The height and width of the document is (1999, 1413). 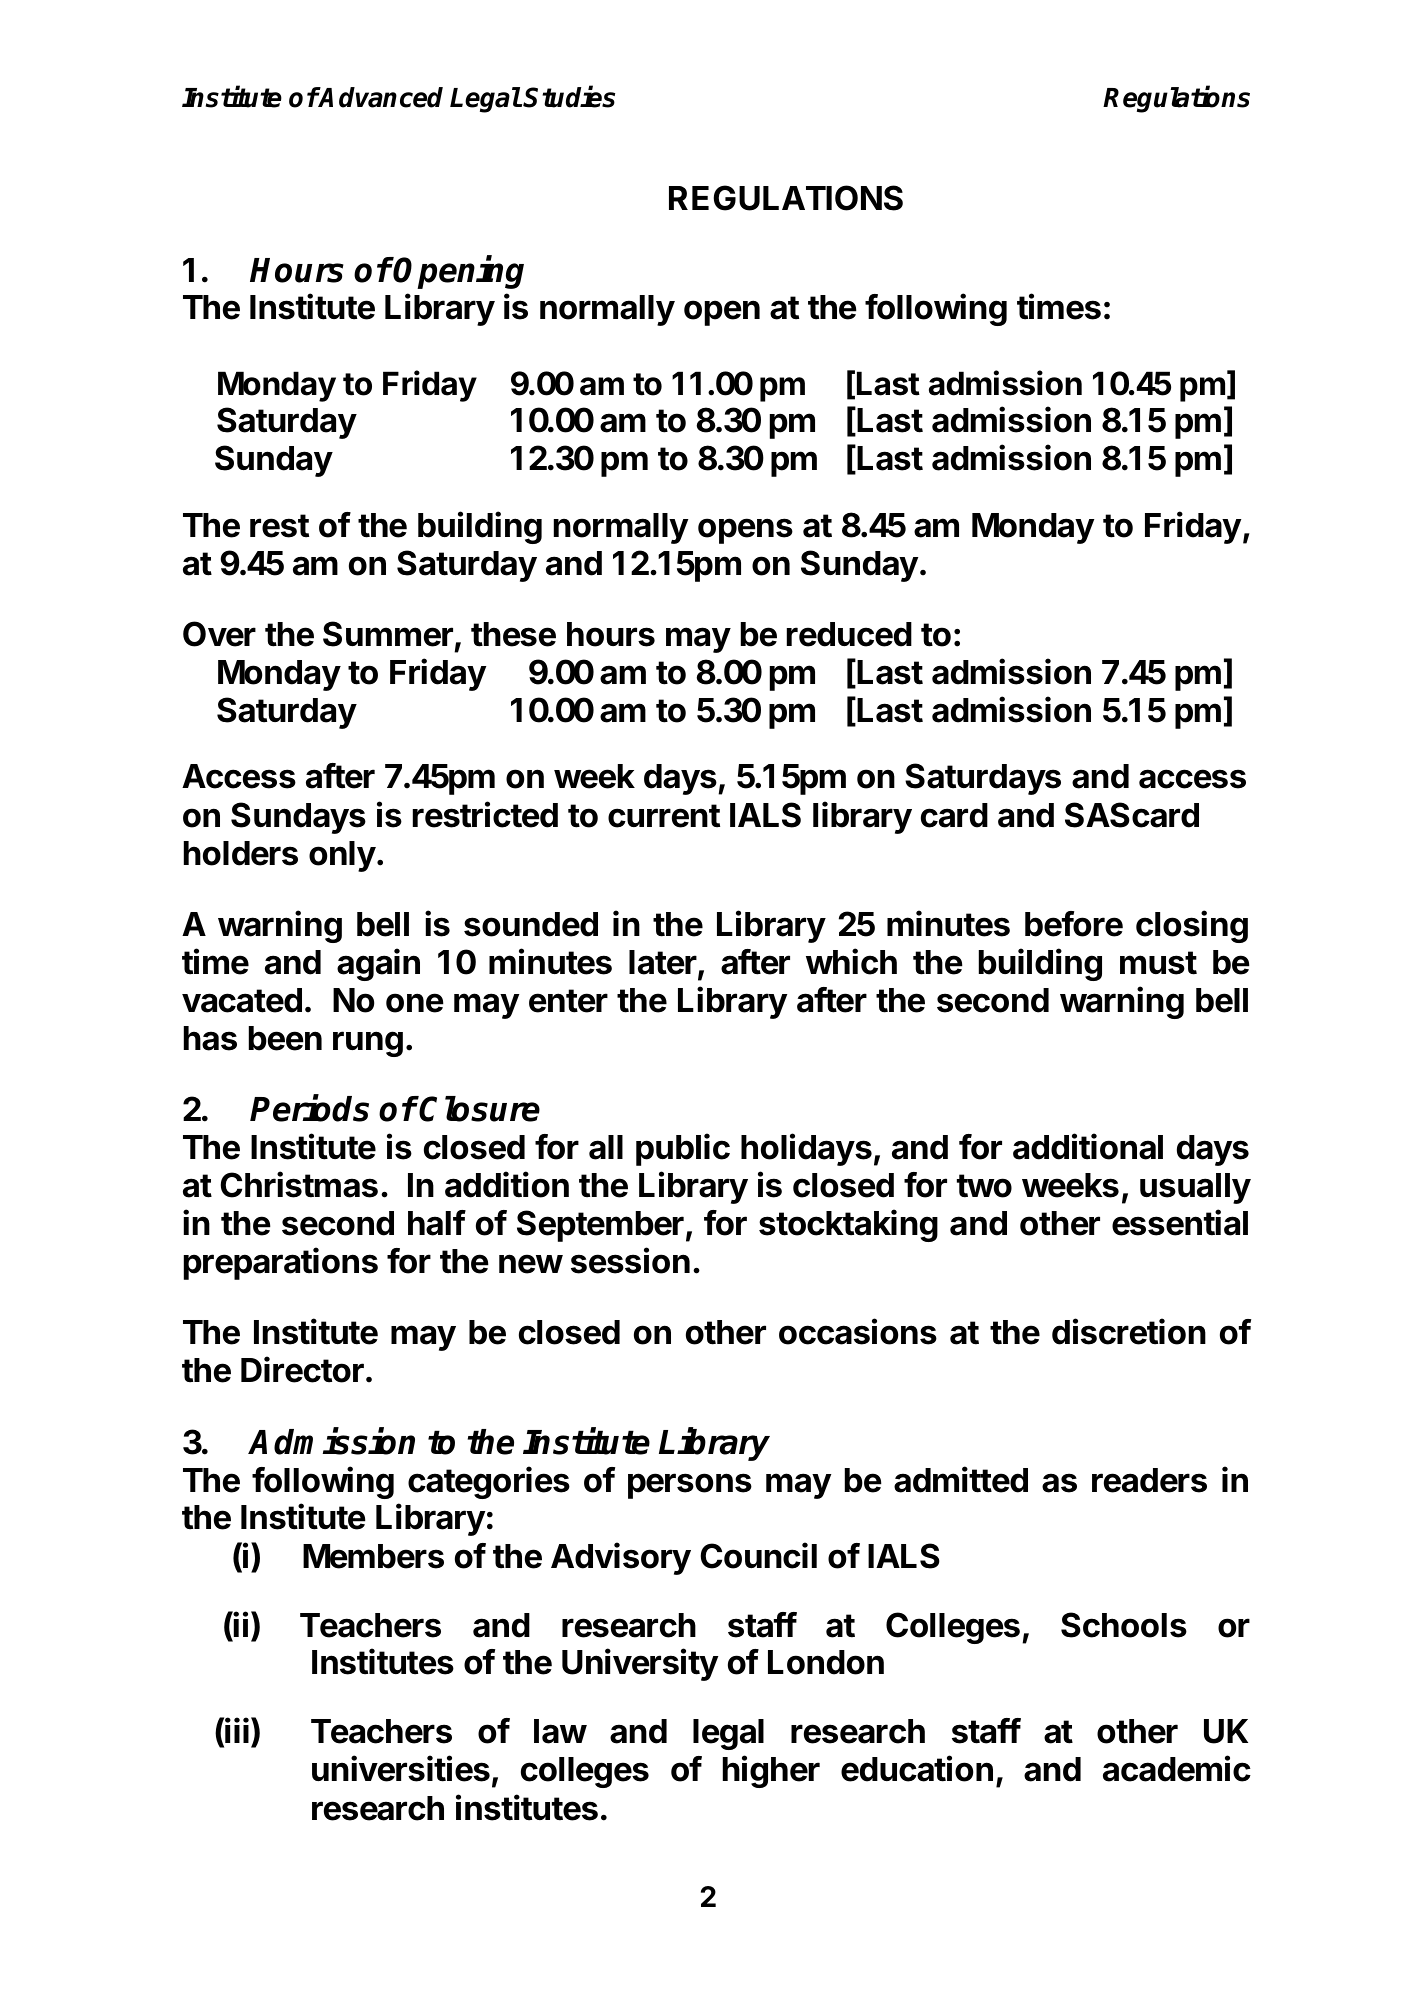 What do you see at coordinates (569, 96) in the document?
I see `Studies` at bounding box center [569, 96].
